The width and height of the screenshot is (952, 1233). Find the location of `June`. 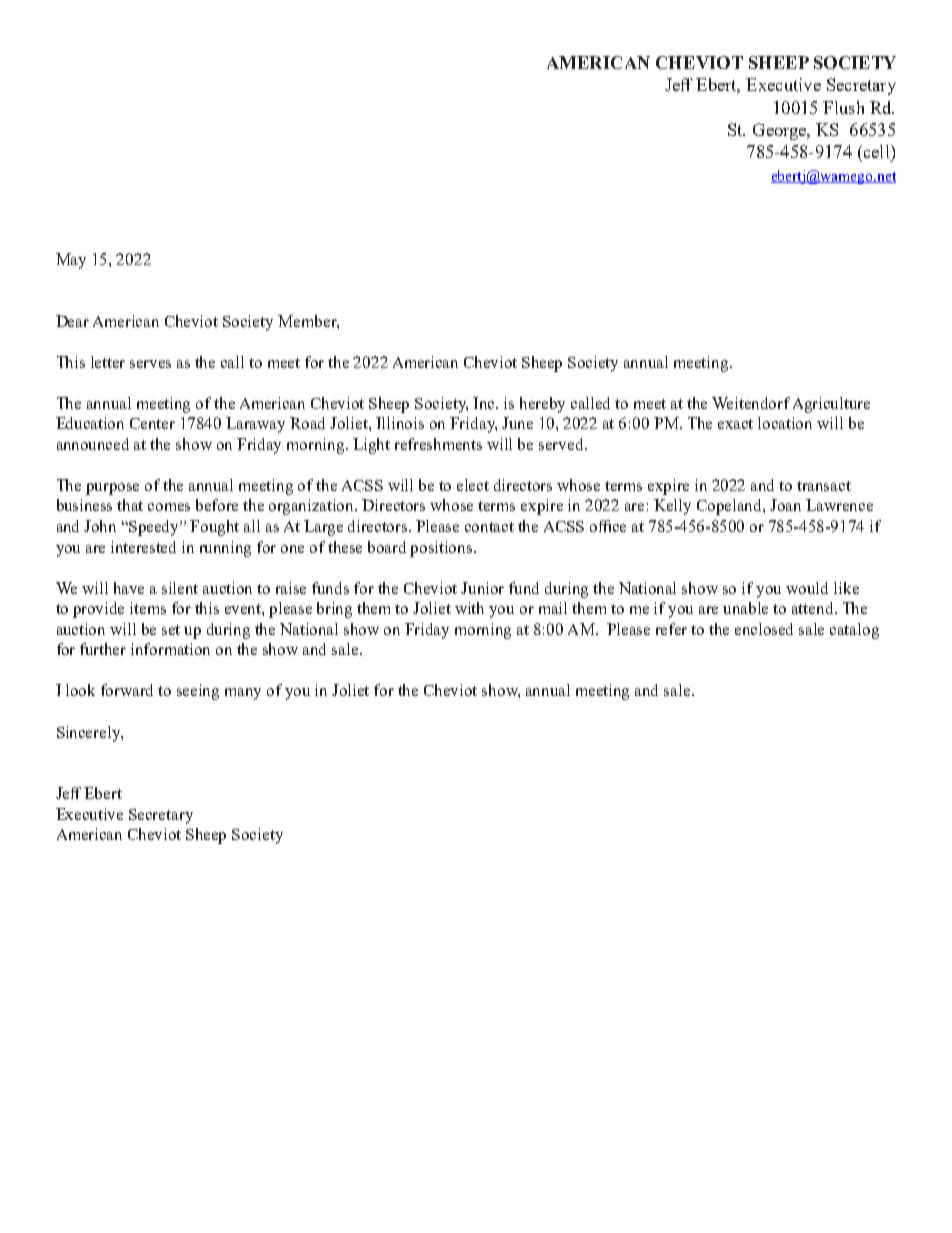

June is located at coordinates (517, 423).
